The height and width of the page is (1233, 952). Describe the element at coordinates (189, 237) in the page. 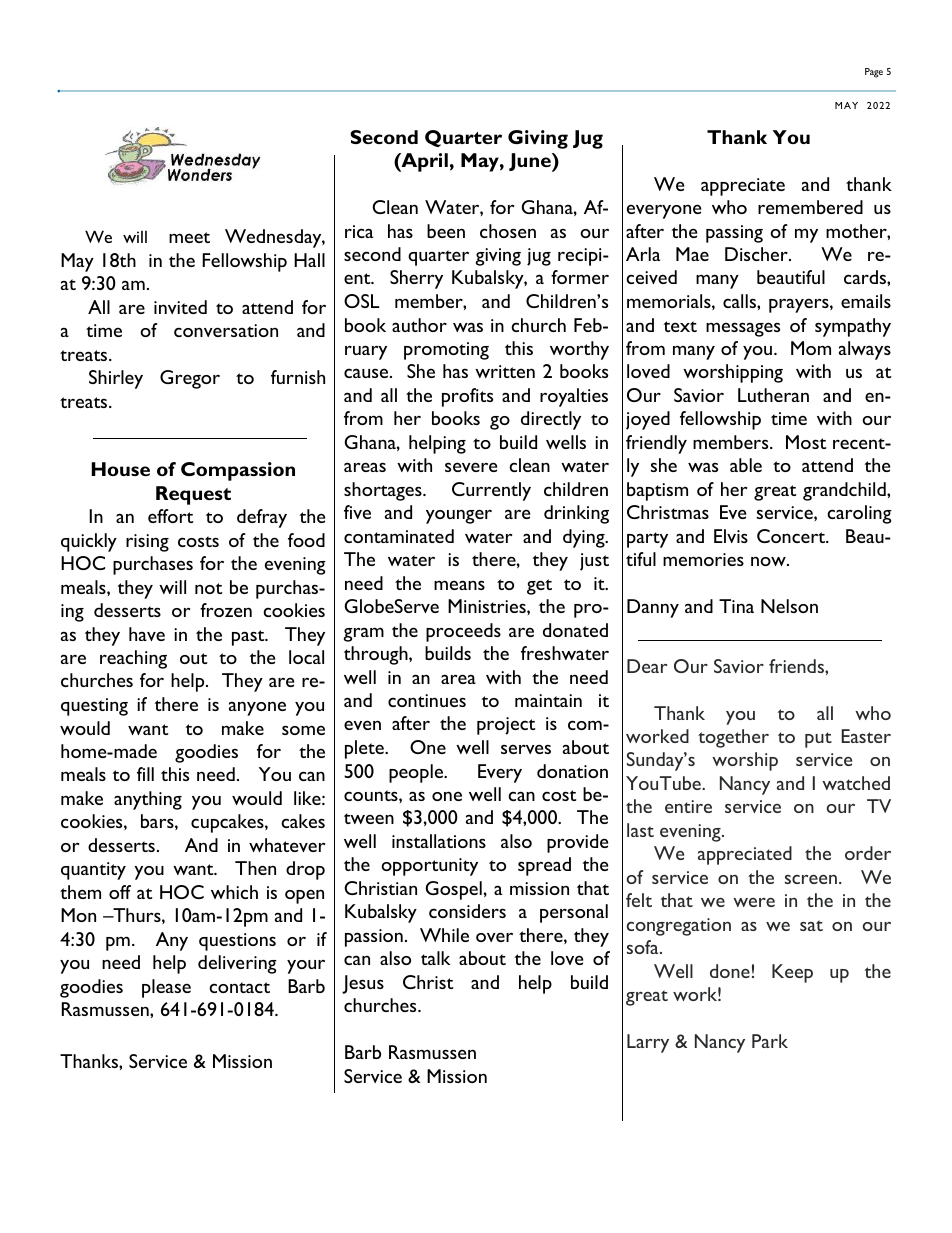

I see `meet` at that location.
